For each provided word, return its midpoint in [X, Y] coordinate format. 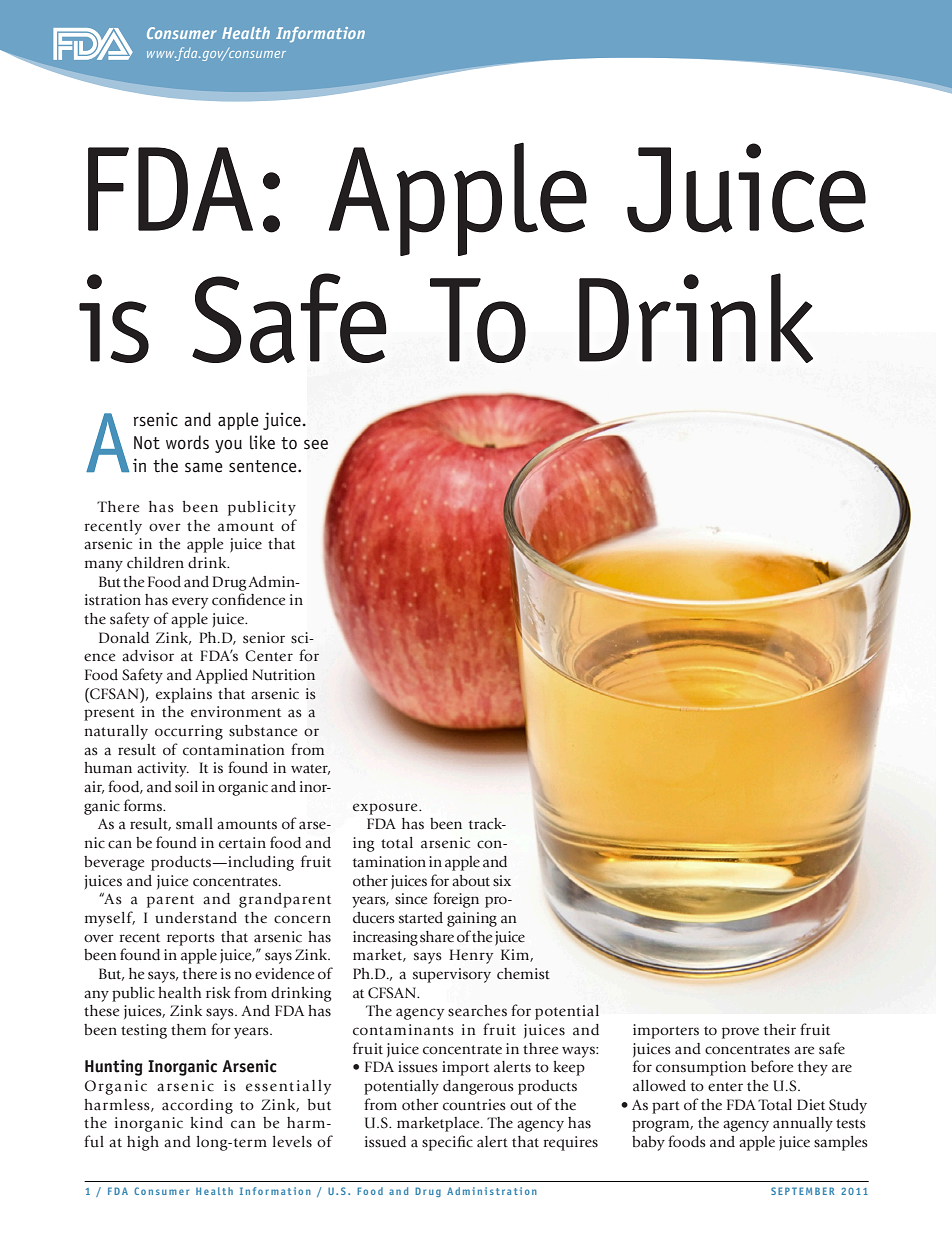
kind [206, 1123]
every [190, 603]
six [502, 881]
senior [264, 638]
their [780, 1029]
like [262, 442]
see [316, 444]
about [471, 881]
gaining [472, 919]
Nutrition [283, 675]
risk [218, 992]
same [204, 467]
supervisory [452, 975]
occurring [189, 732]
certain [242, 843]
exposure [386, 809]
